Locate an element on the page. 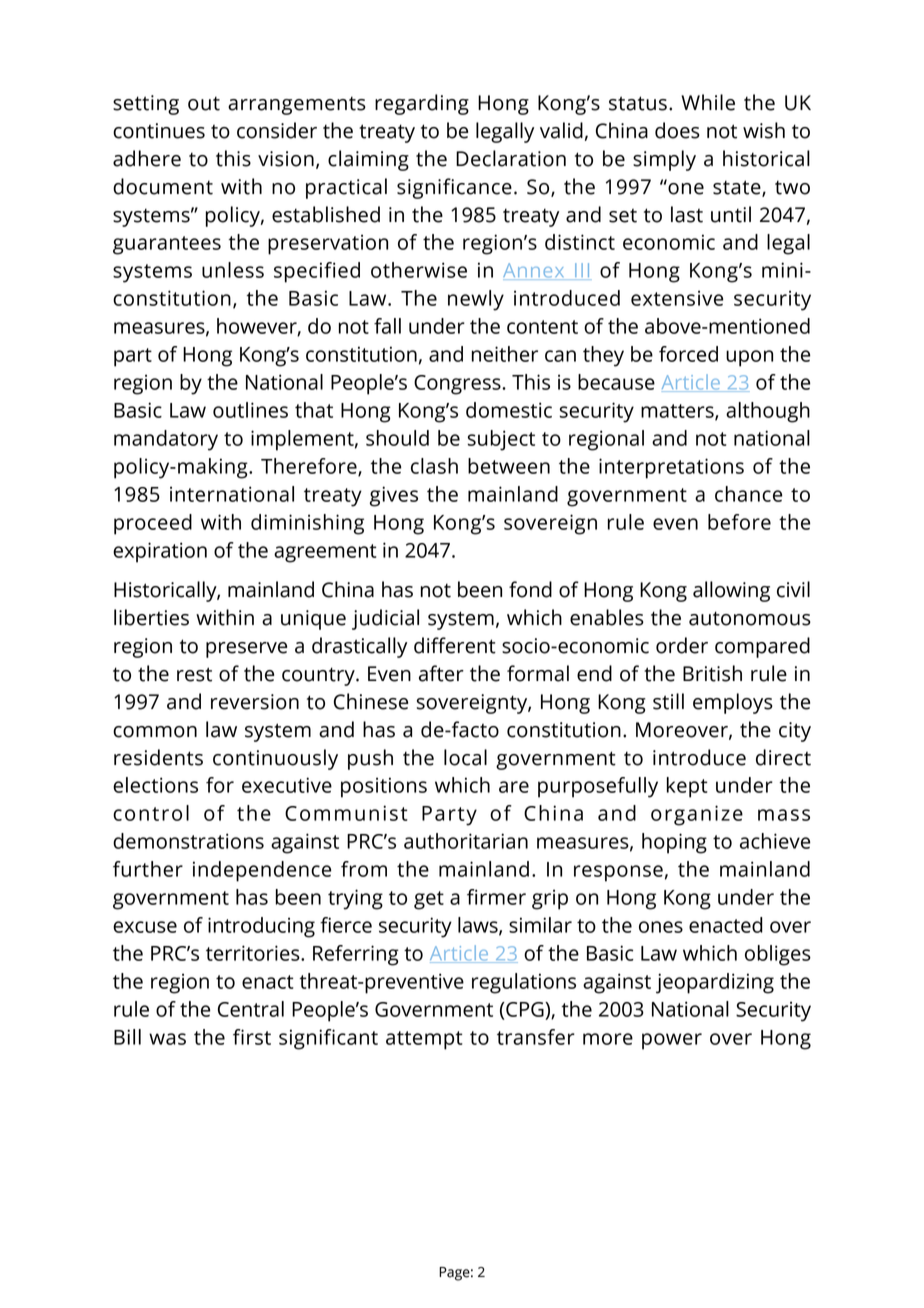  continues is located at coordinates (159, 131).
